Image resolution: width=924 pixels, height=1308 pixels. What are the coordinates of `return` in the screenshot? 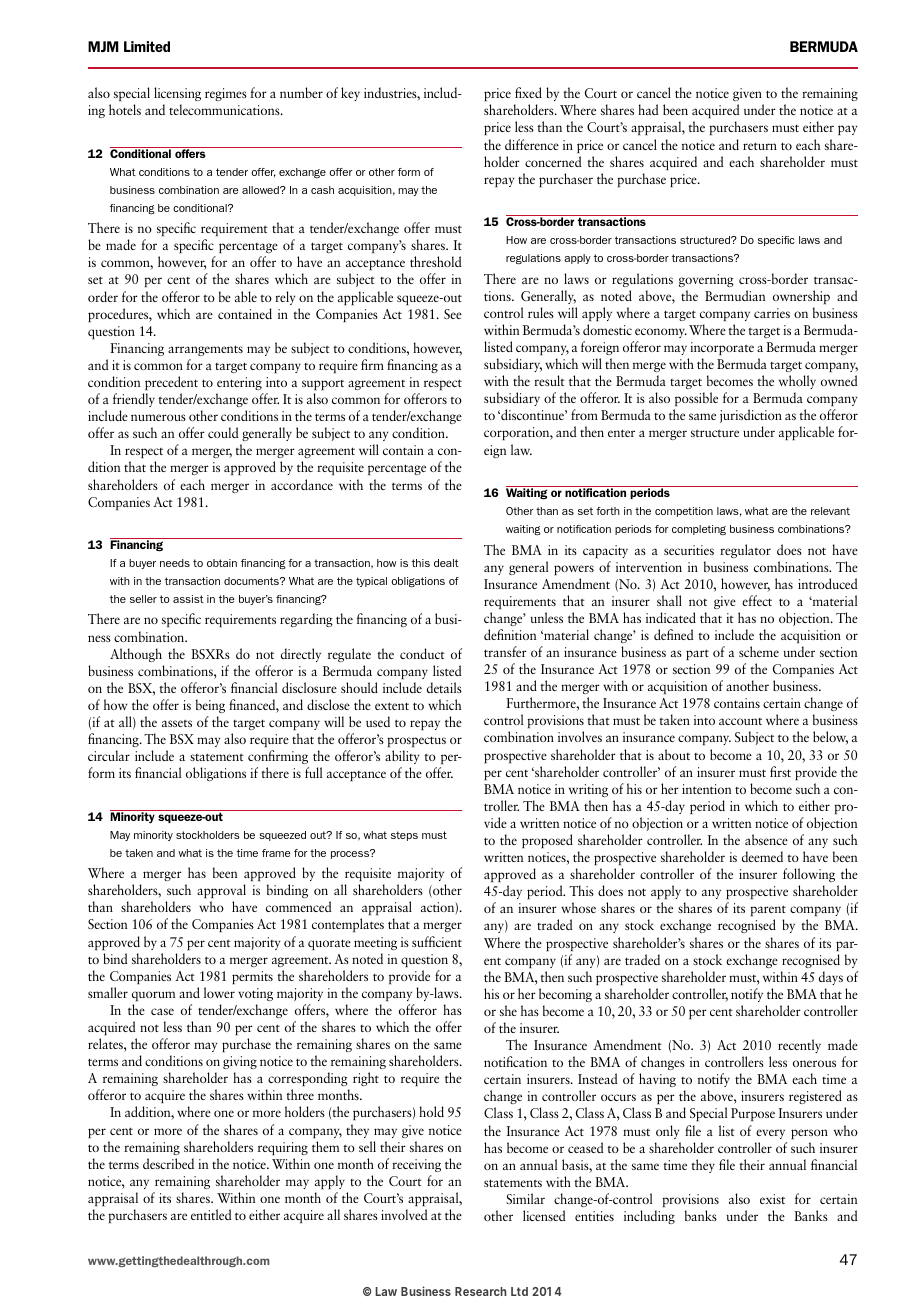 It's located at (760, 146).
